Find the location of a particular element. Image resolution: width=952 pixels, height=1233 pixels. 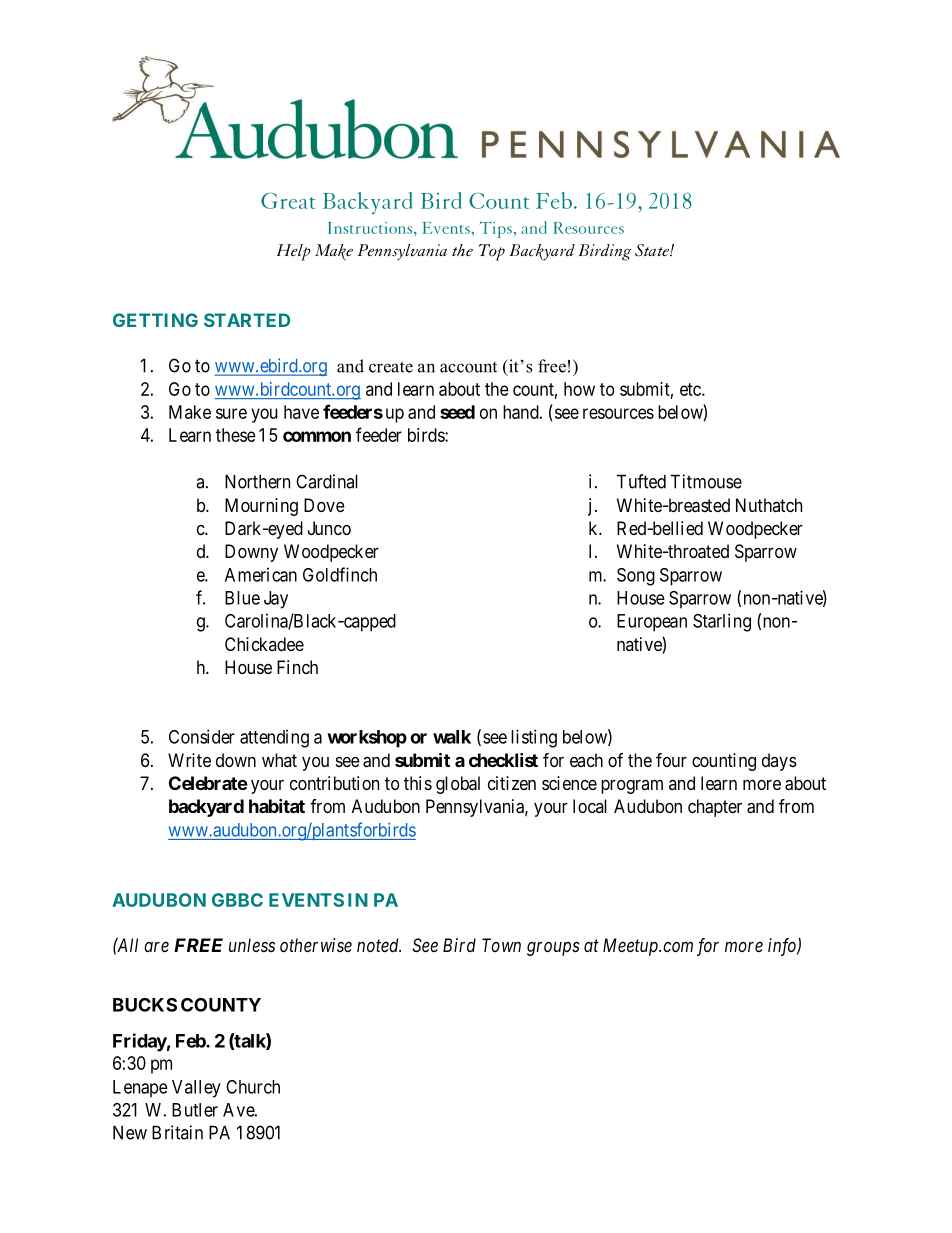

Town is located at coordinates (501, 945).
